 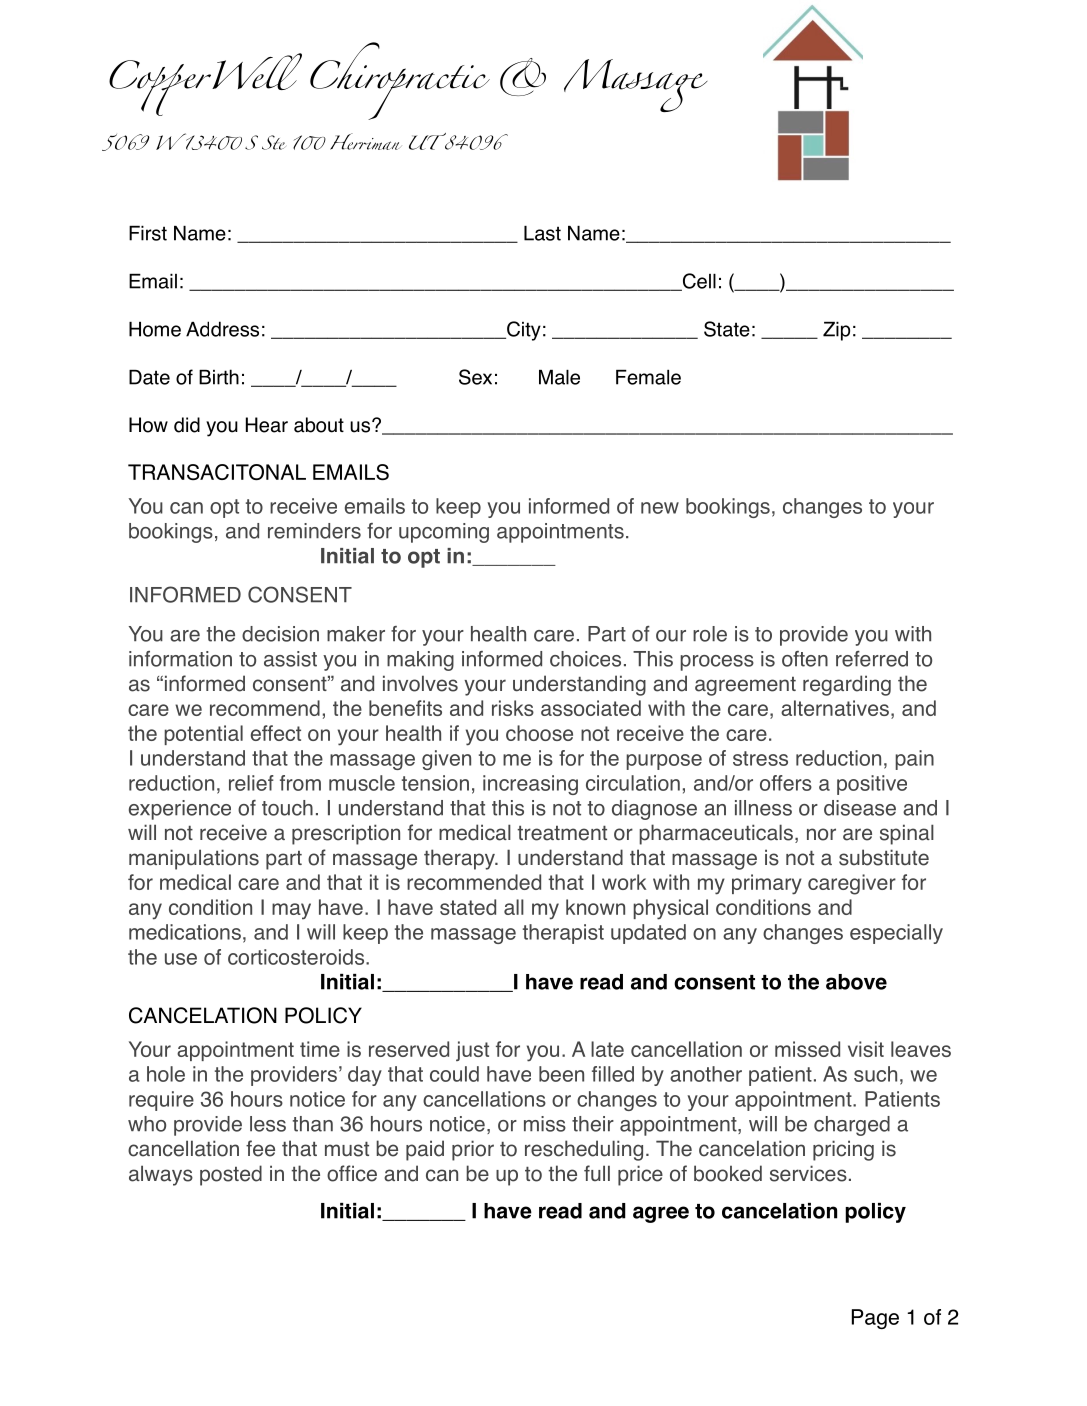 What do you see at coordinates (542, 233) in the screenshot?
I see `Last` at bounding box center [542, 233].
